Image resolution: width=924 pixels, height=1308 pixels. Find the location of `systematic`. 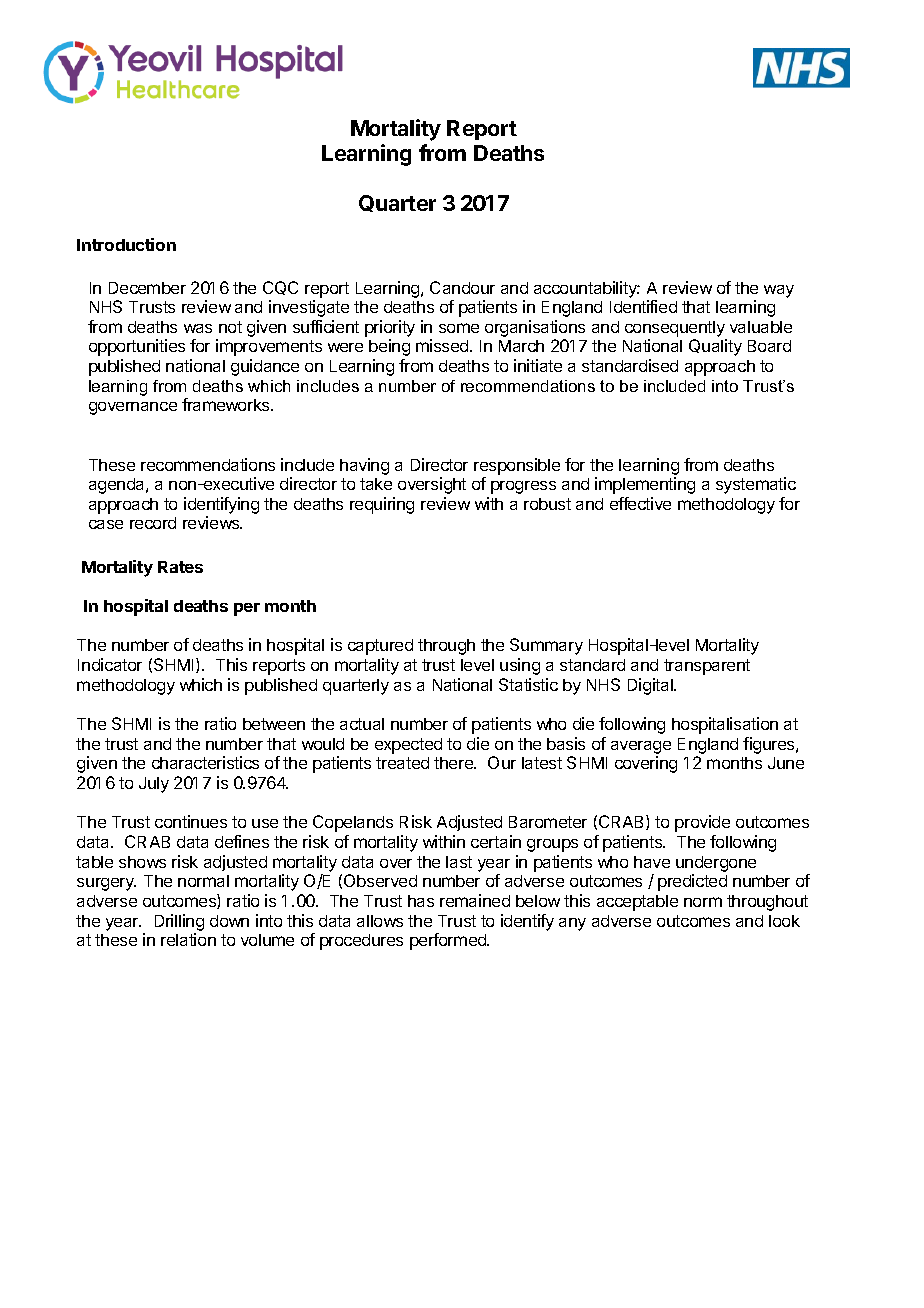

systematic is located at coordinates (756, 485).
